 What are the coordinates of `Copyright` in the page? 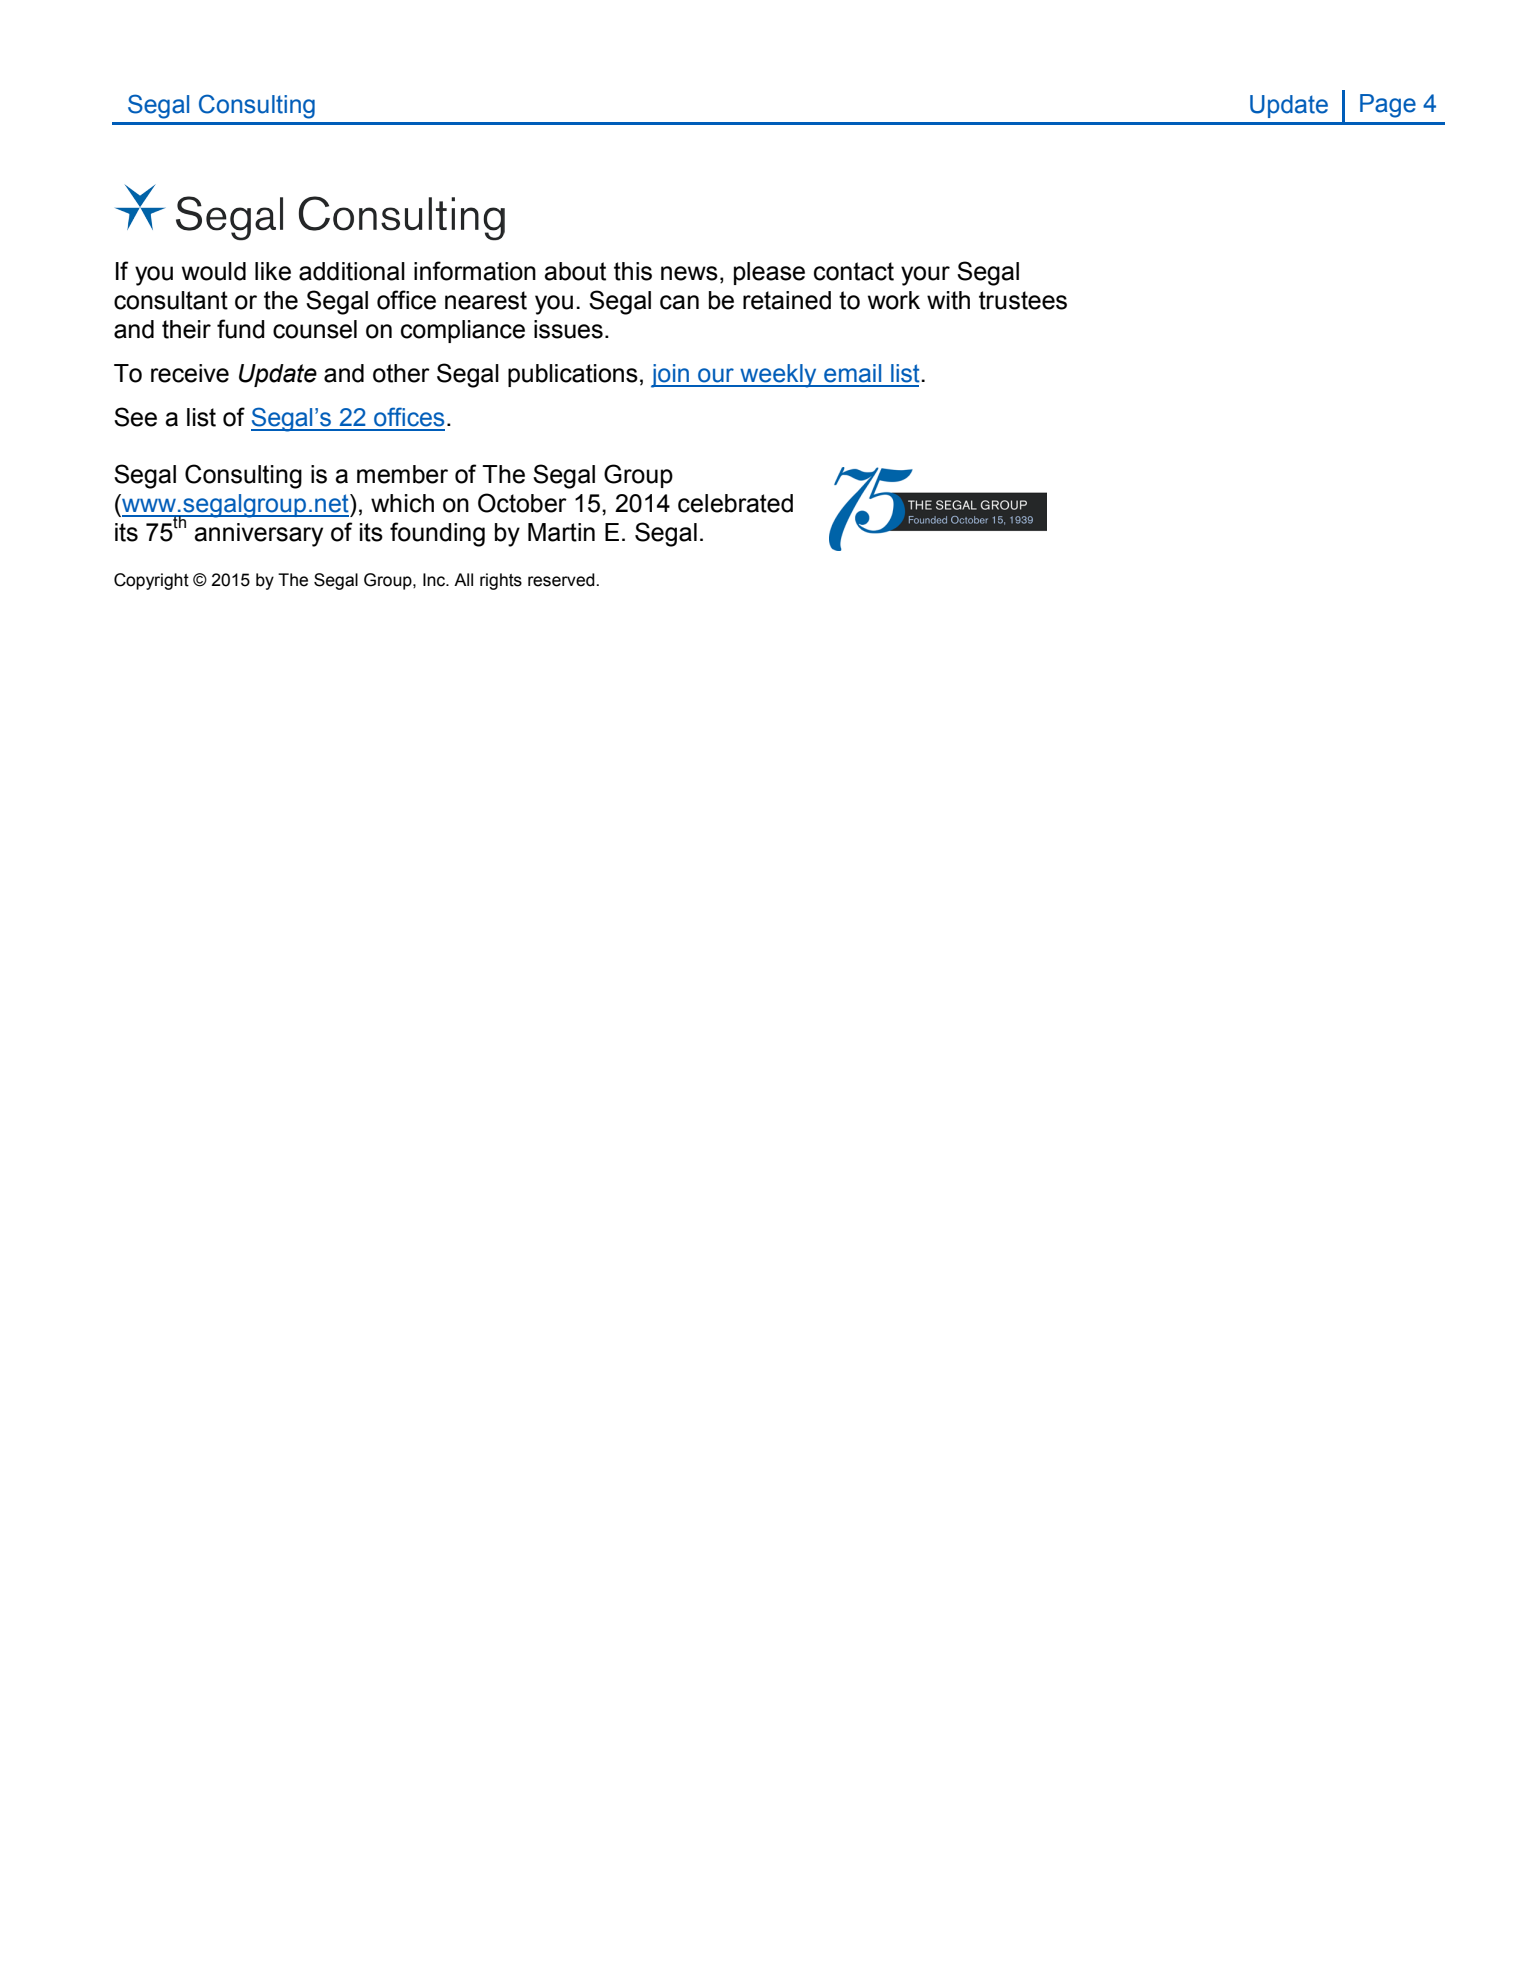 It's located at (151, 581).
